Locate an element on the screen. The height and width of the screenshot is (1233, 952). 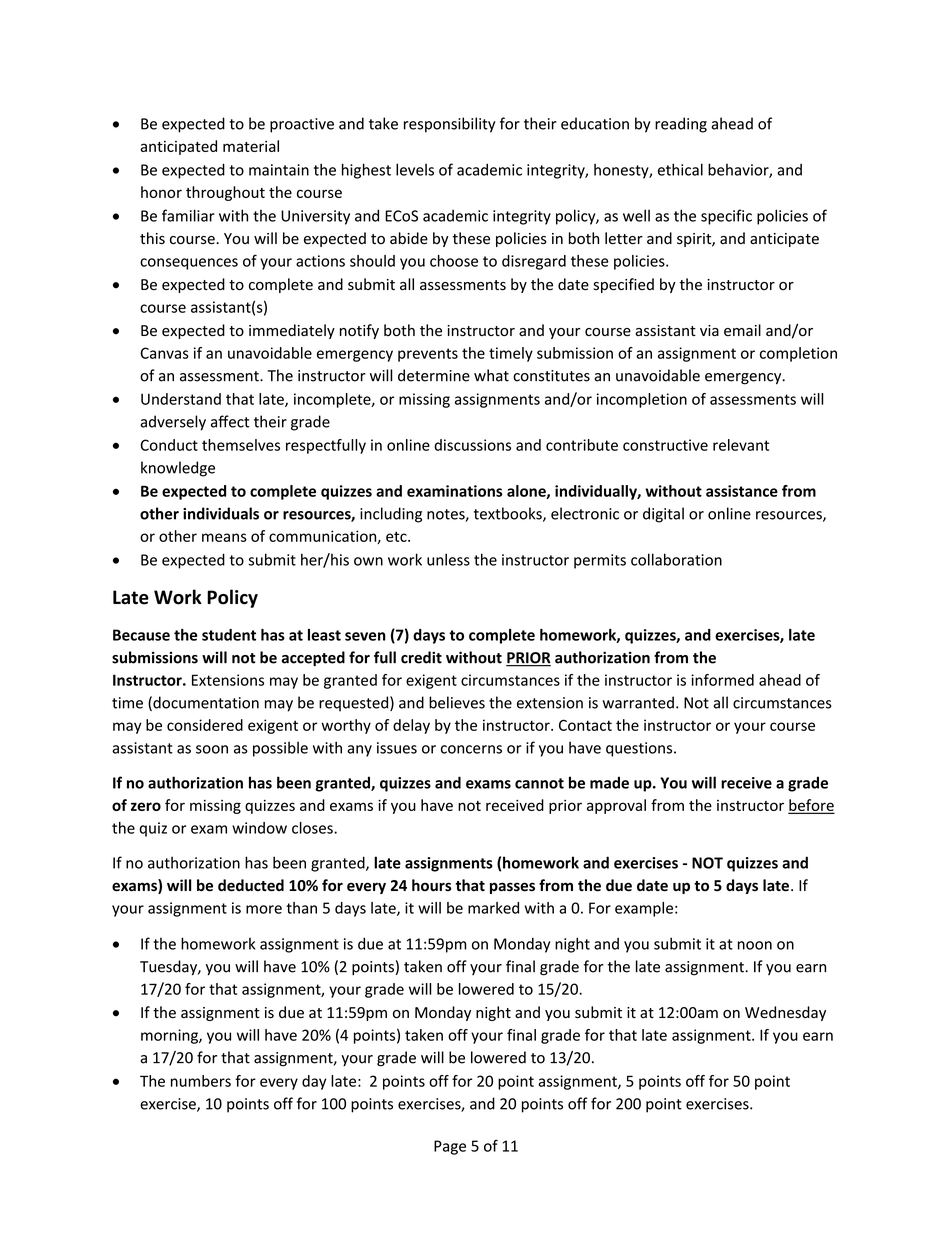
numbers is located at coordinates (201, 1081).
